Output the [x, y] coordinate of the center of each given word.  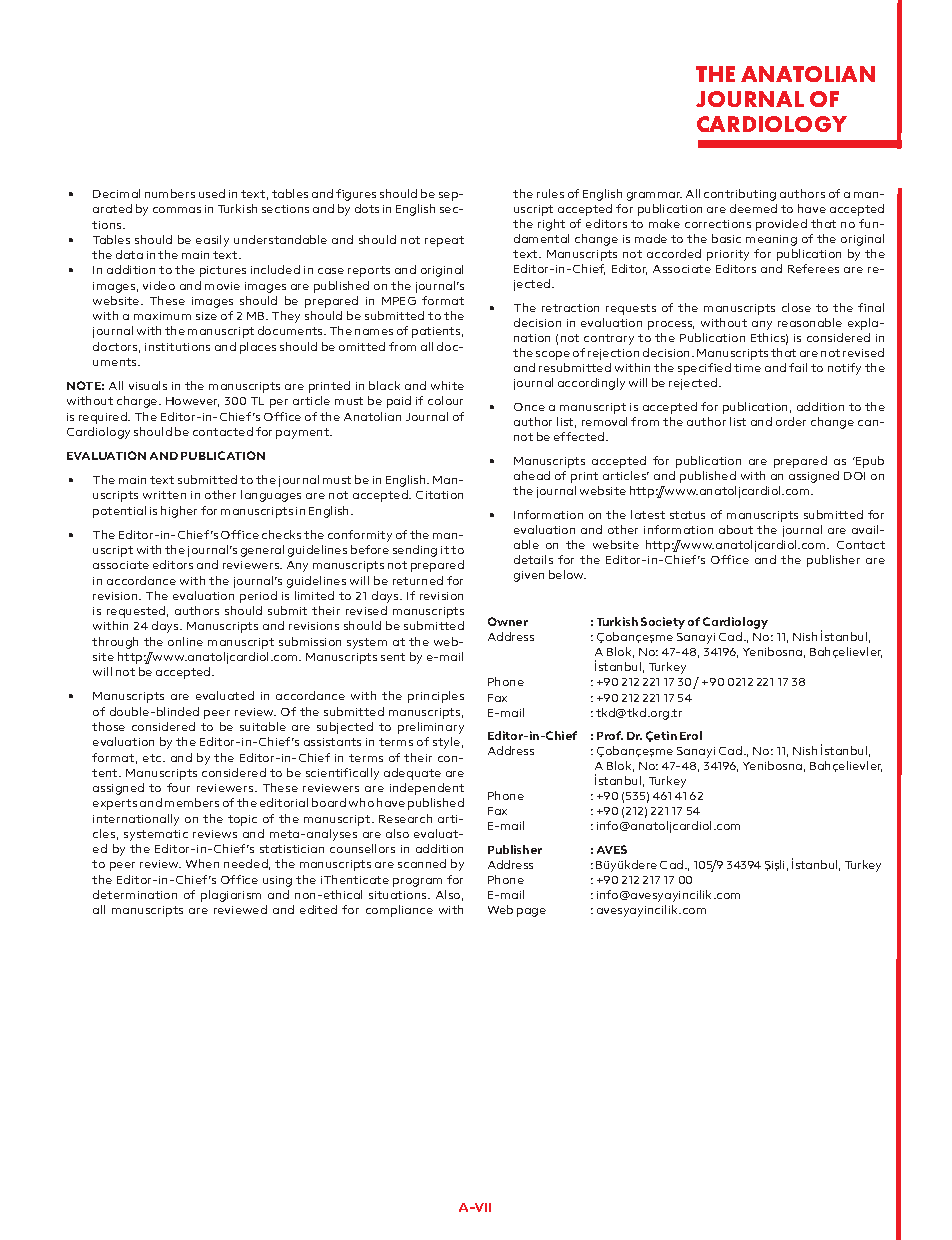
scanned [422, 863]
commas [177, 210]
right [551, 225]
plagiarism [231, 896]
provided [781, 225]
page [531, 912]
